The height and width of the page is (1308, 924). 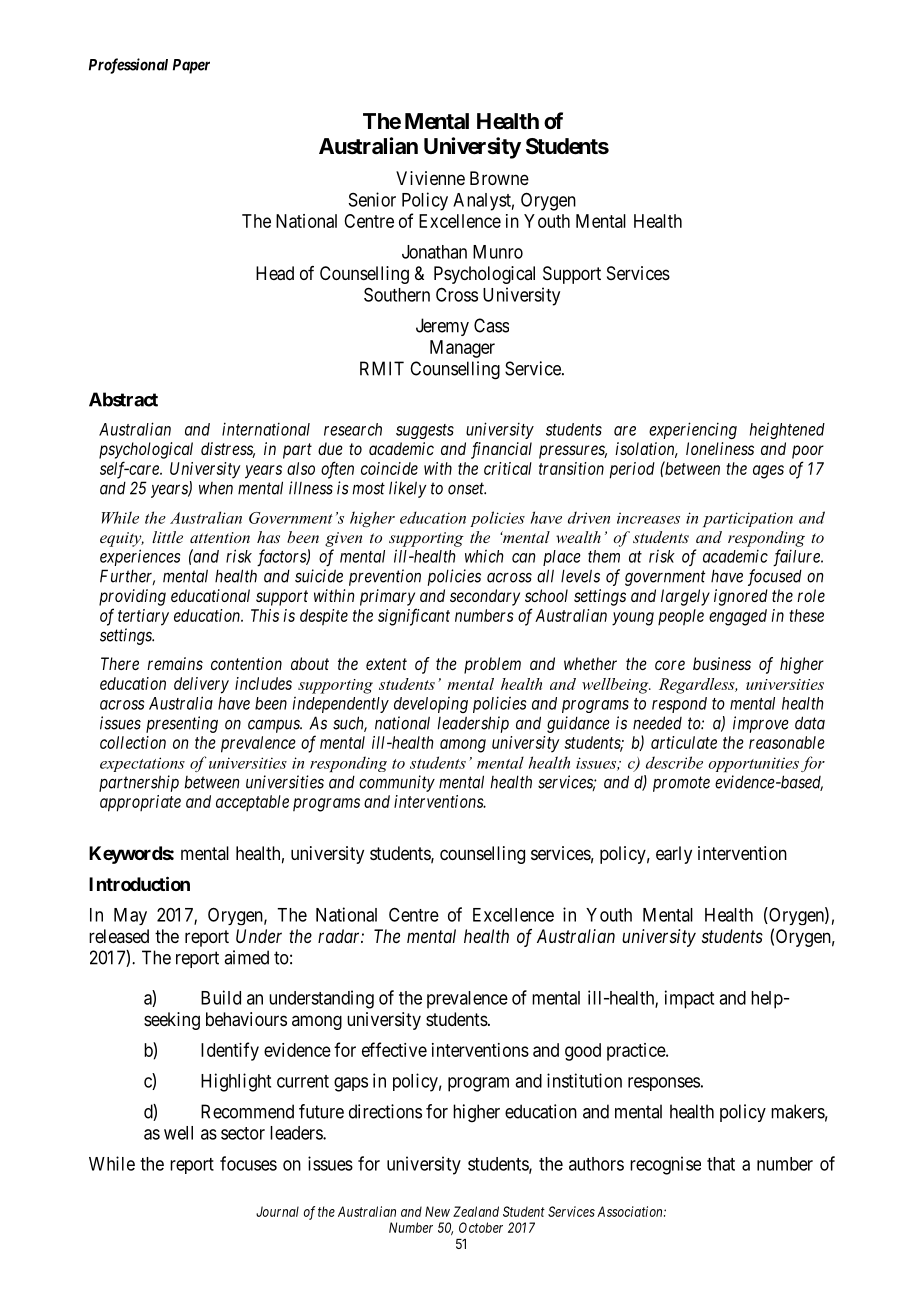 I want to click on Browne, so click(x=499, y=178).
